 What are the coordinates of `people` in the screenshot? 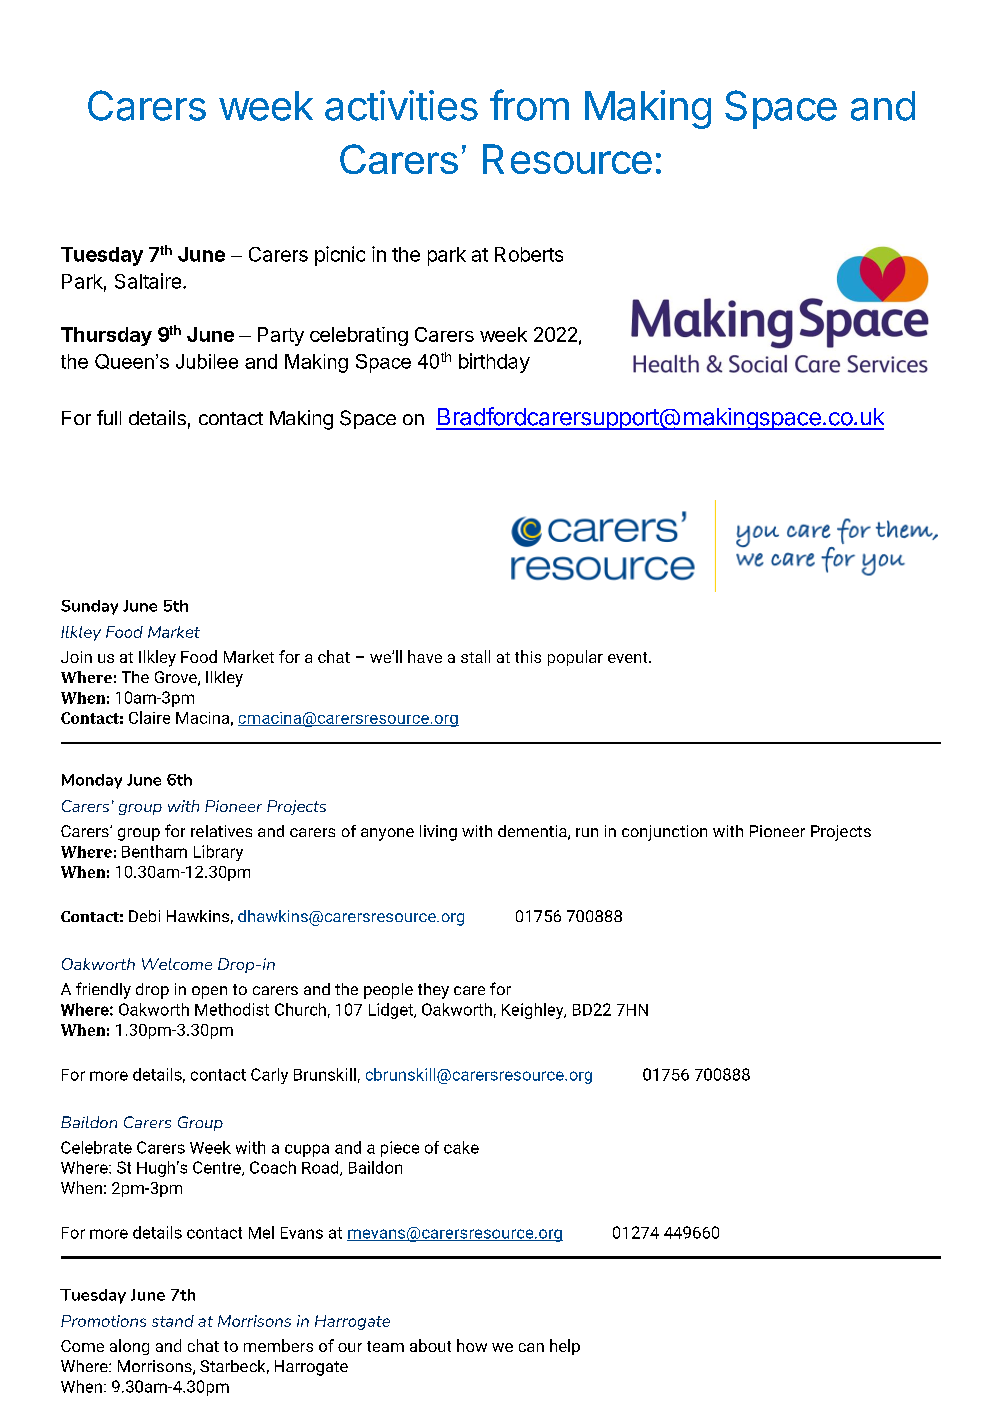 It's located at (388, 991).
